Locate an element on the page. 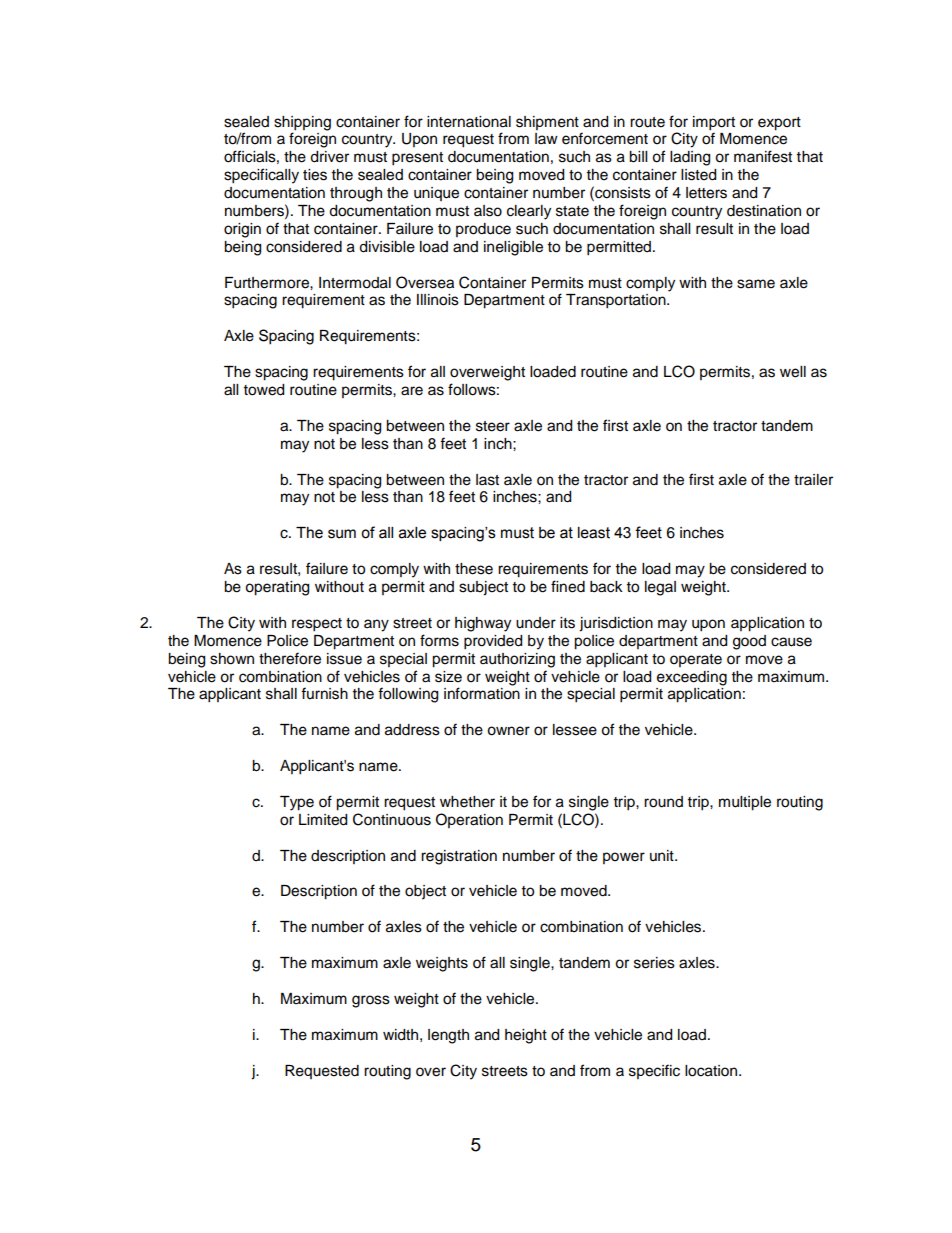  law is located at coordinates (546, 138).
